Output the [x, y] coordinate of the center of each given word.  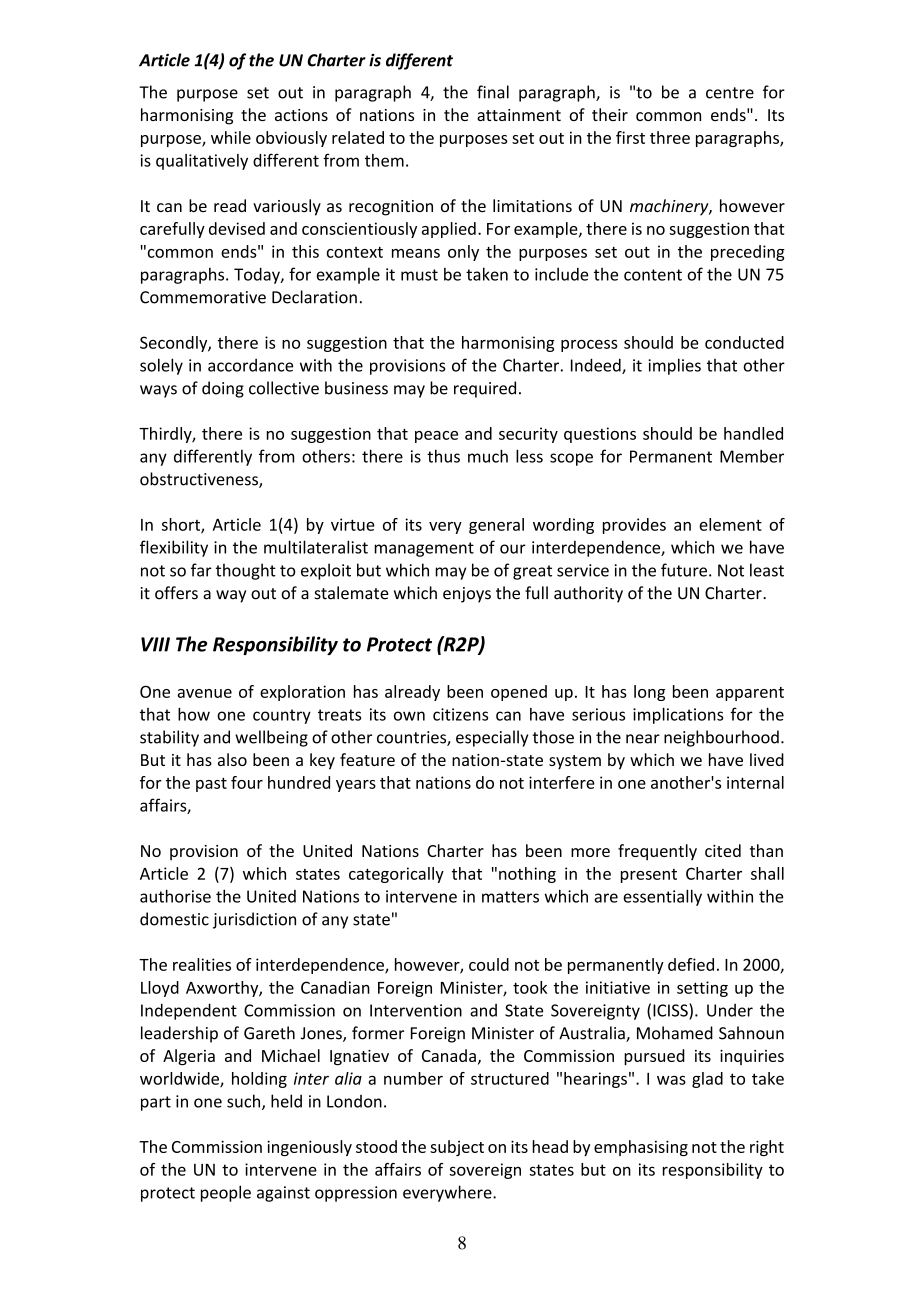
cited [723, 850]
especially [492, 738]
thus [443, 456]
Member [752, 456]
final [493, 92]
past [211, 785]
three [670, 137]
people [226, 1193]
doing [223, 389]
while [231, 137]
